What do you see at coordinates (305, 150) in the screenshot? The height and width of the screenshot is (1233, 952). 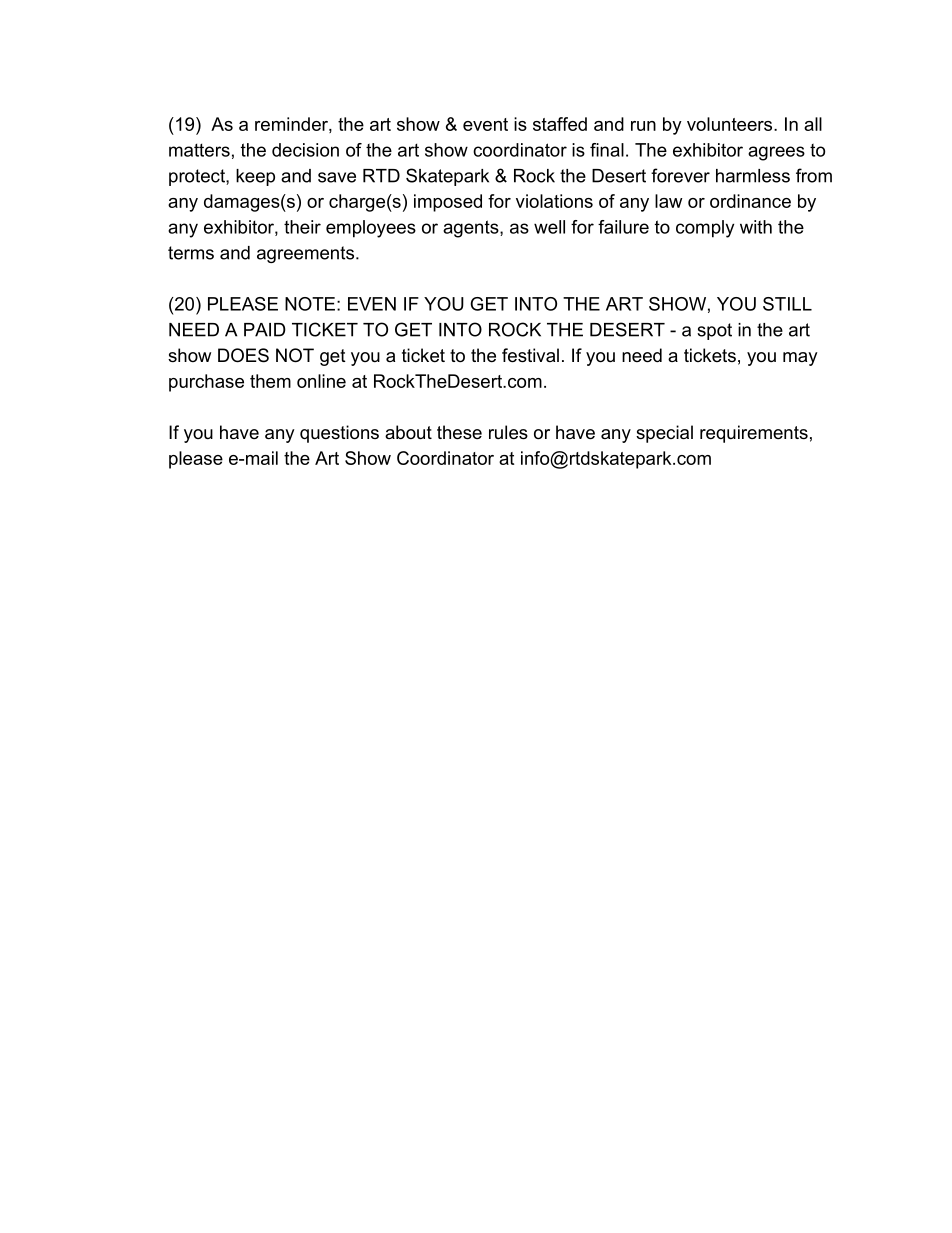 I see `decision` at bounding box center [305, 150].
